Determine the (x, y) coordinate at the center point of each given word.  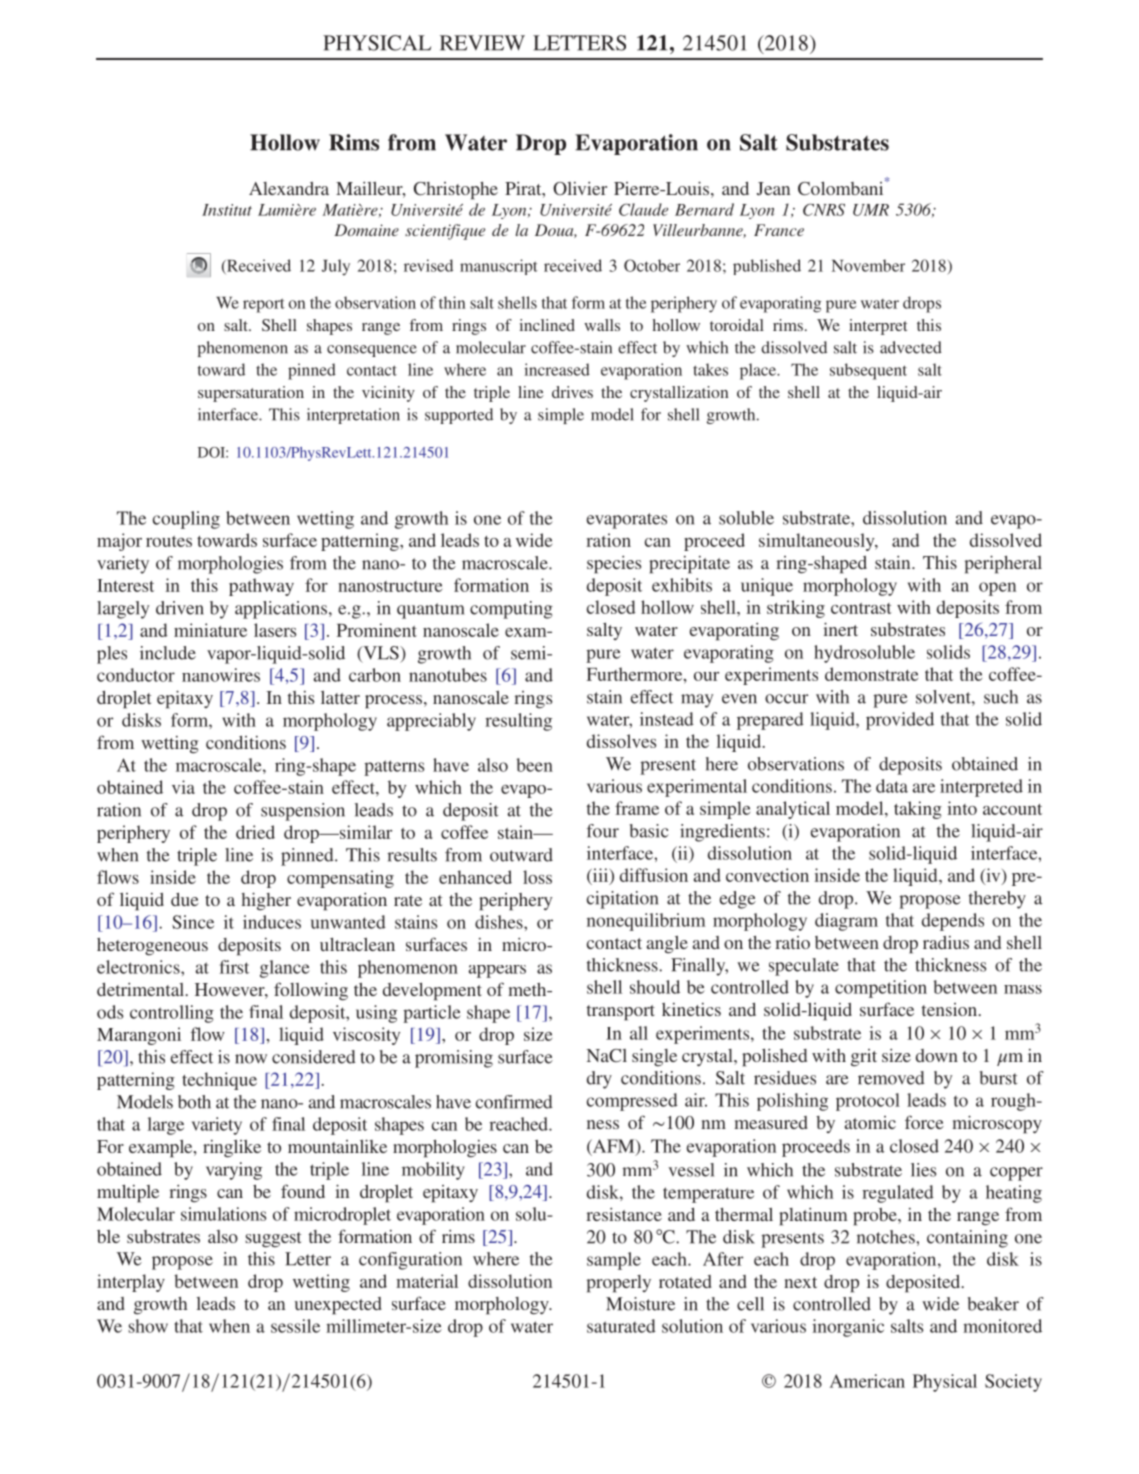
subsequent (868, 371)
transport (621, 1013)
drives (572, 392)
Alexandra (289, 188)
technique (219, 1081)
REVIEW (482, 43)
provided (900, 721)
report (264, 305)
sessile (295, 1326)
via (183, 787)
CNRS (824, 209)
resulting (518, 722)
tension (949, 1009)
